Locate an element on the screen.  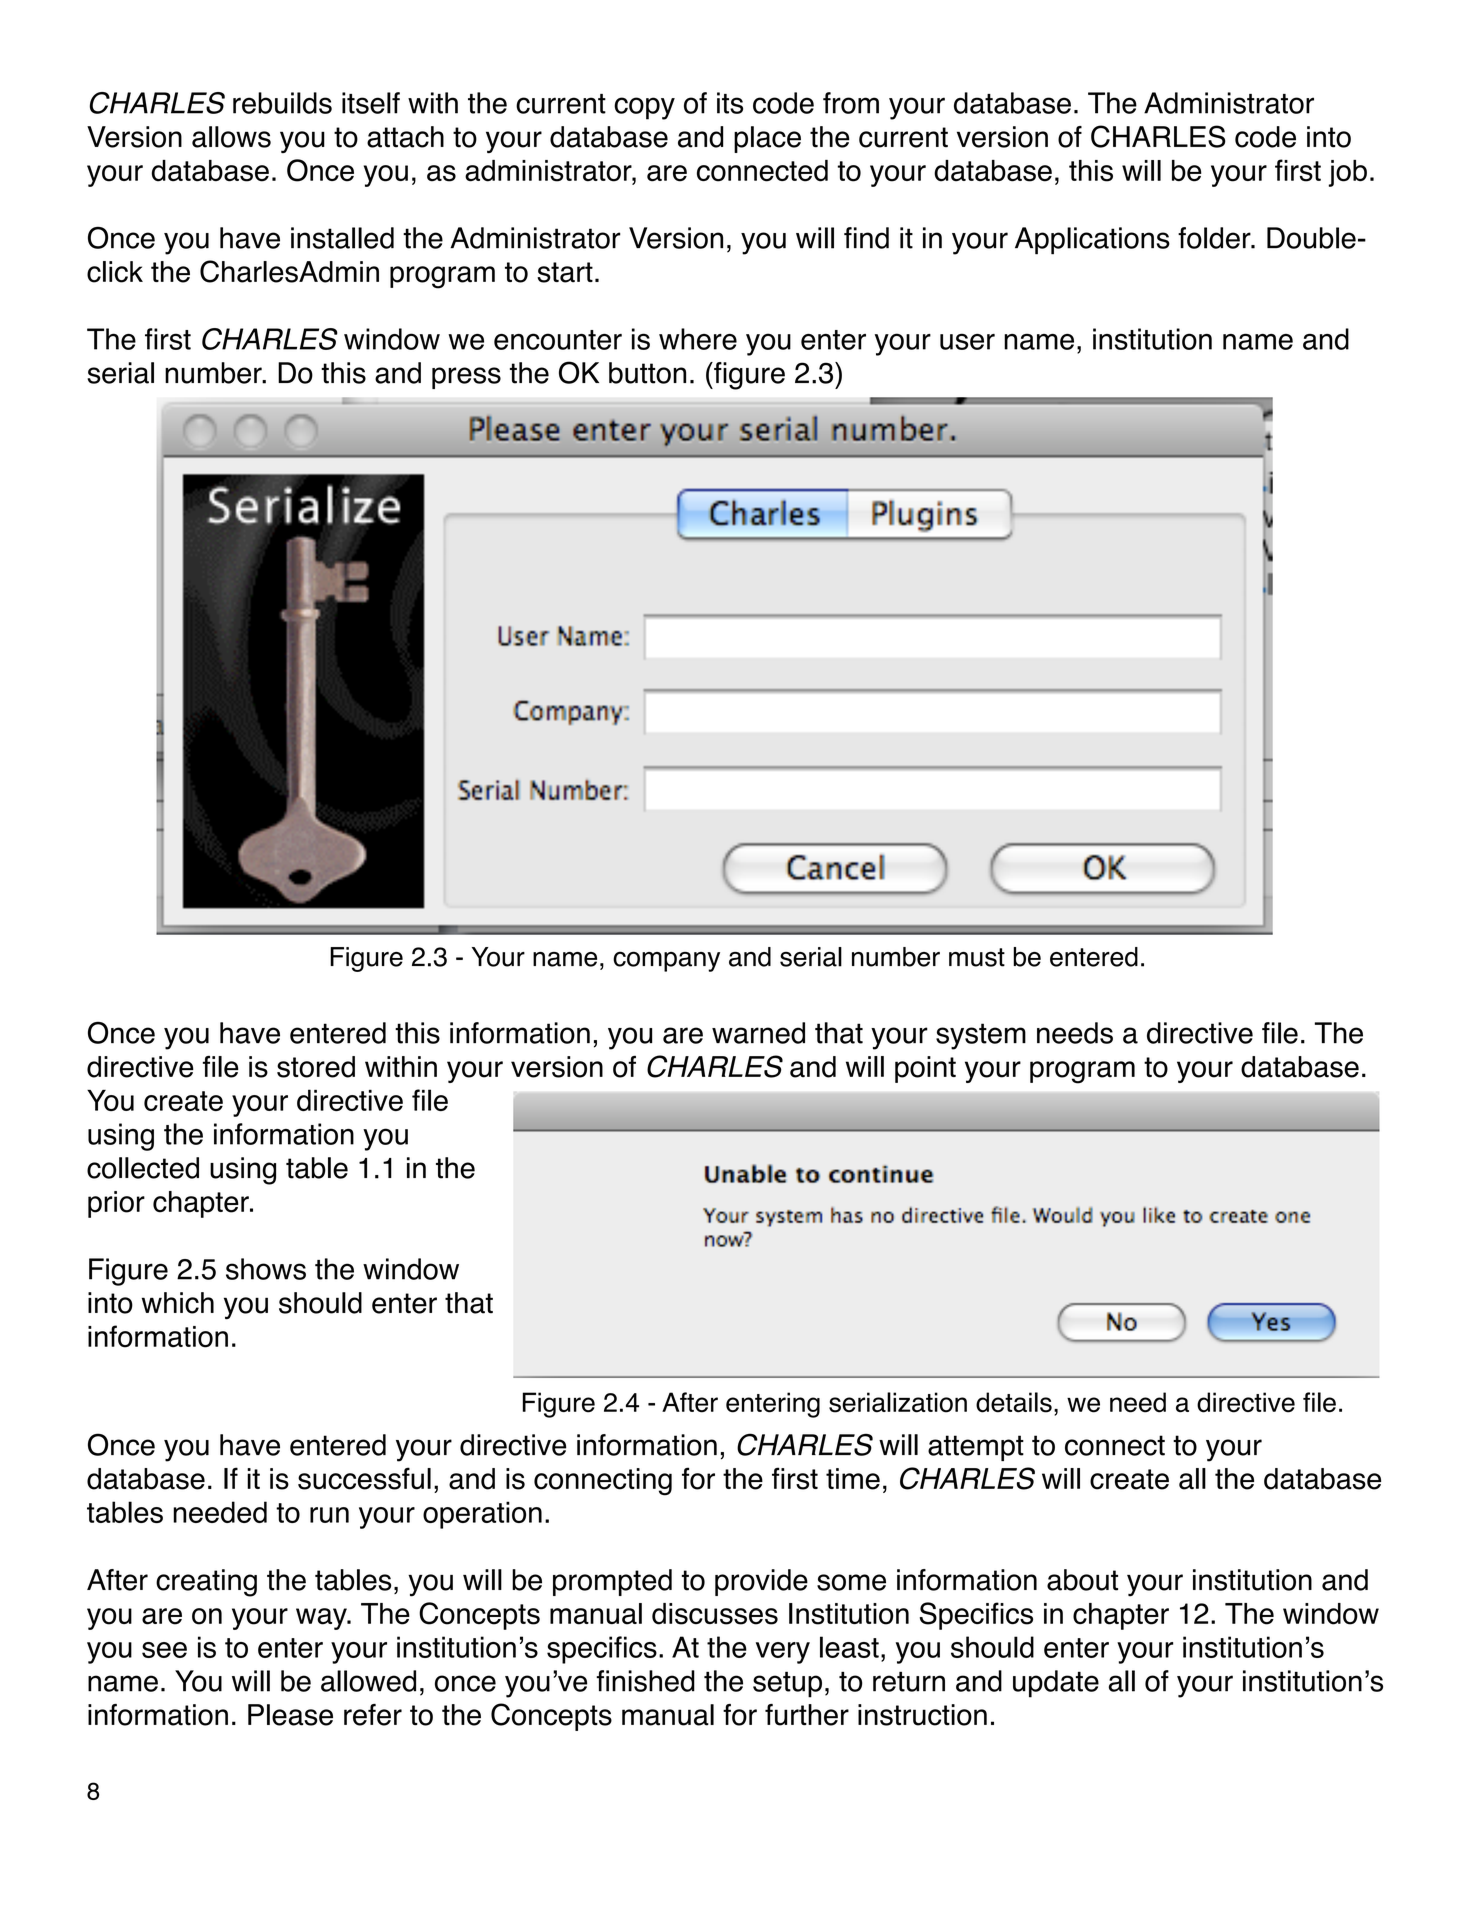
time is located at coordinates (853, 1479).
